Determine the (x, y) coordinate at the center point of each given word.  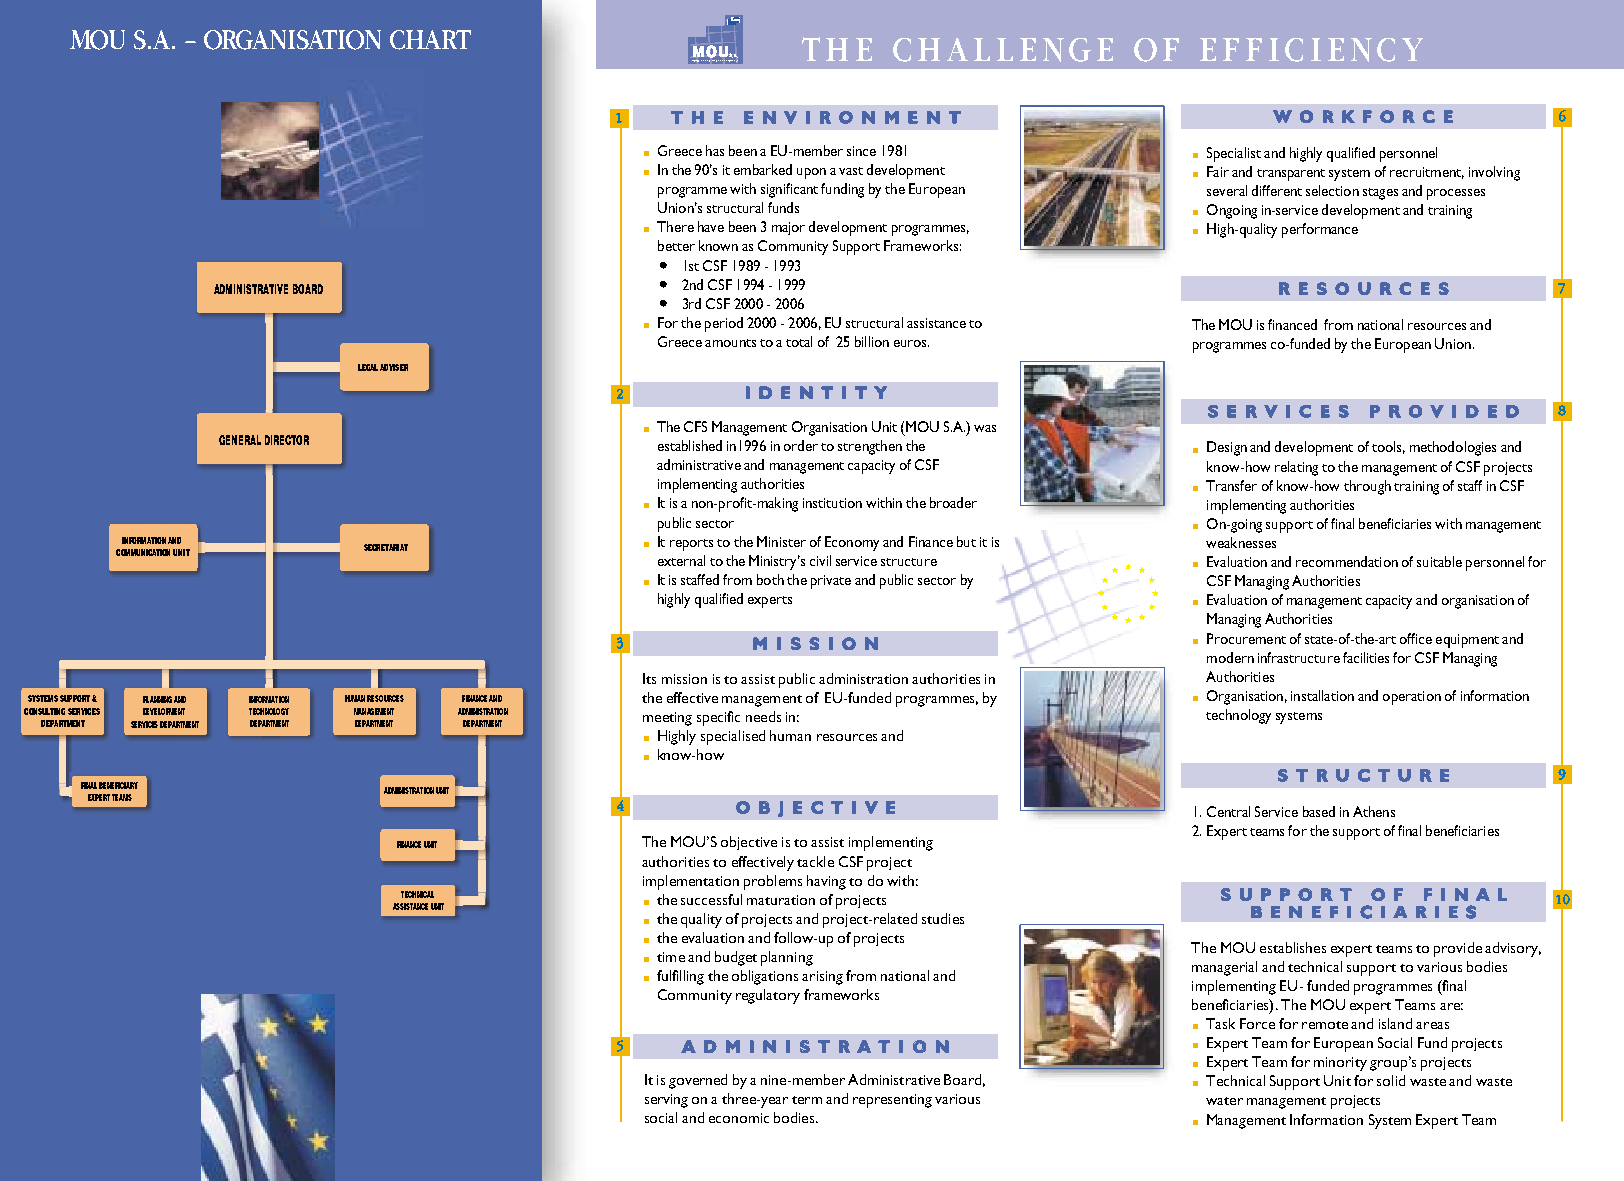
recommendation (1347, 561)
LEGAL (368, 367)
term (807, 1100)
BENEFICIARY (118, 785)
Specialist (1234, 154)
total (799, 341)
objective (749, 843)
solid (1391, 1080)
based (1319, 811)
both (770, 579)
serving (666, 1101)
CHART (430, 40)
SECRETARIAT (386, 547)
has (715, 150)
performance (1320, 230)
